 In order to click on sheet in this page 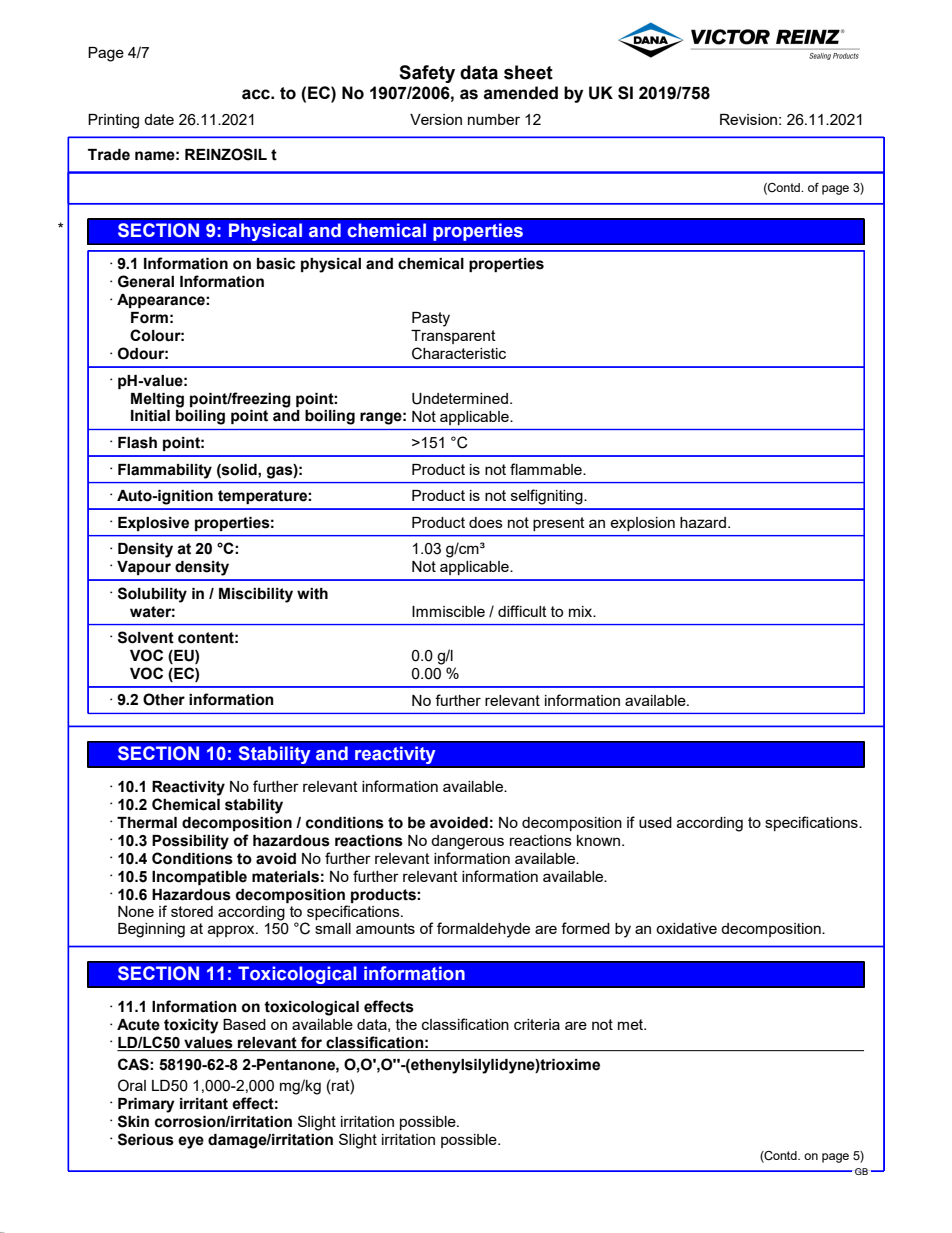, I will do `click(528, 72)`.
